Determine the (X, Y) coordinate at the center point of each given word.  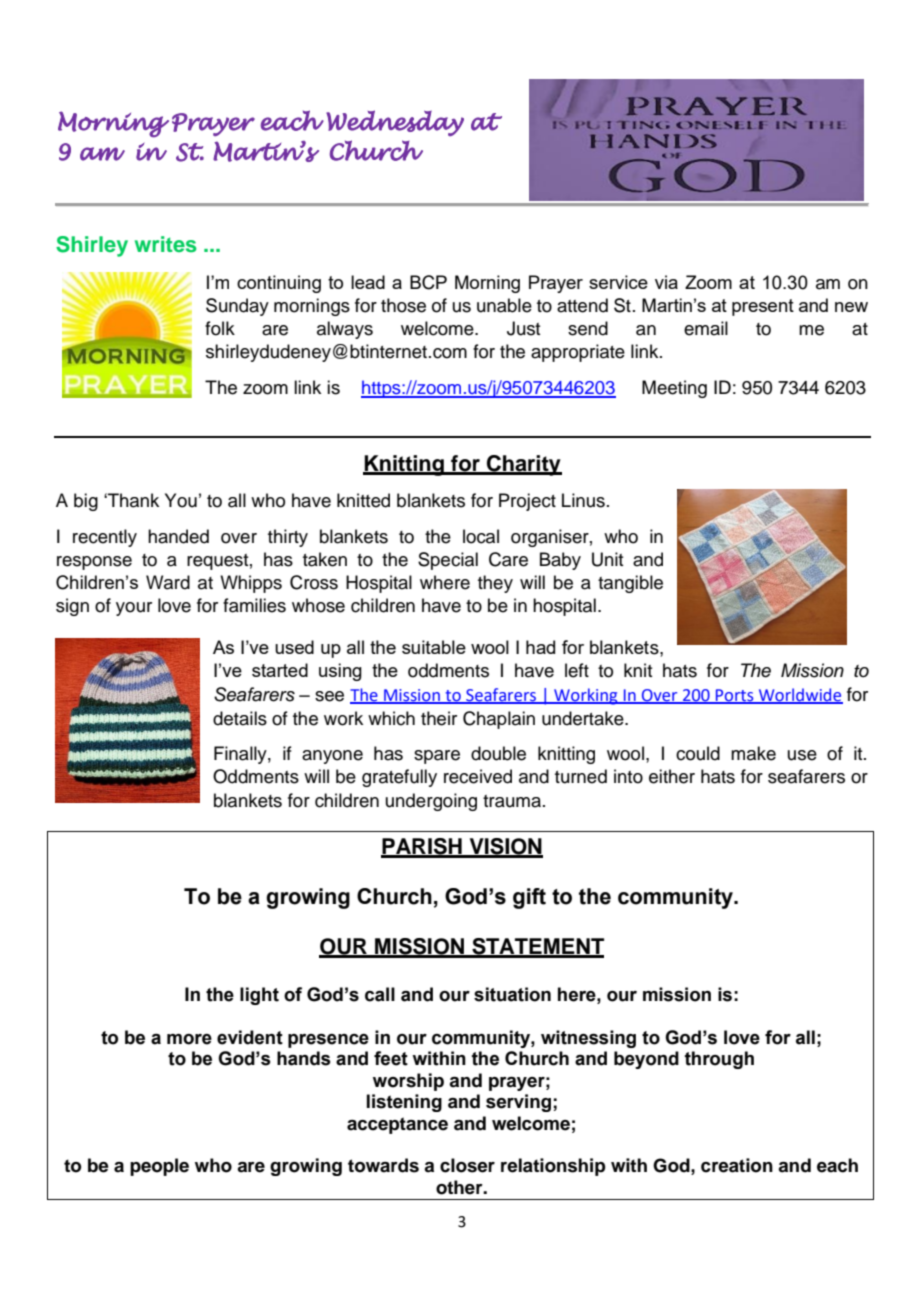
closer (467, 1165)
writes (166, 244)
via (666, 282)
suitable (434, 647)
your (134, 609)
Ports (735, 696)
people (159, 1167)
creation (737, 1165)
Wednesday (395, 123)
